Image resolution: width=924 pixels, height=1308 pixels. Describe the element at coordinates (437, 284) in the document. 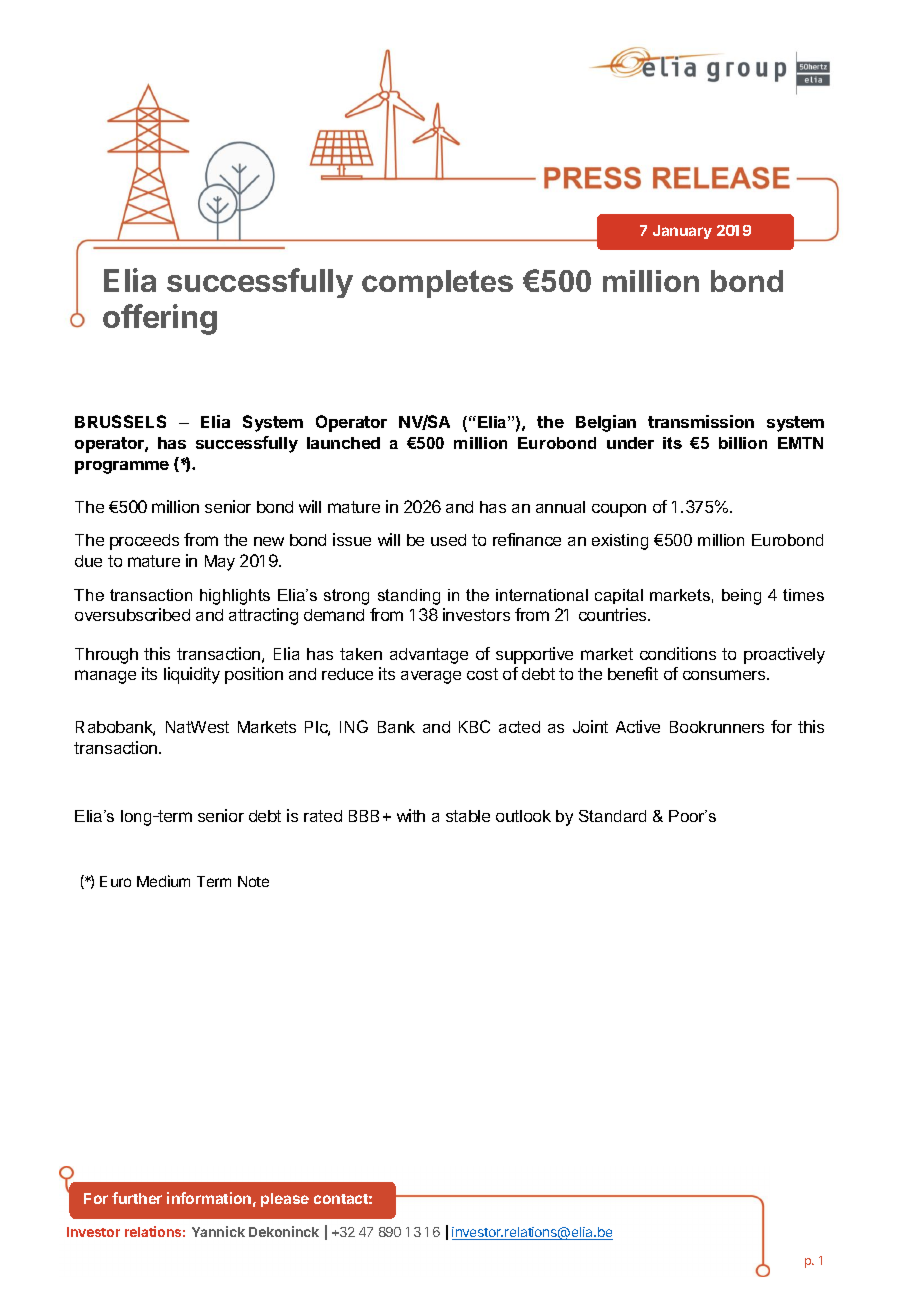

I see `completes` at that location.
